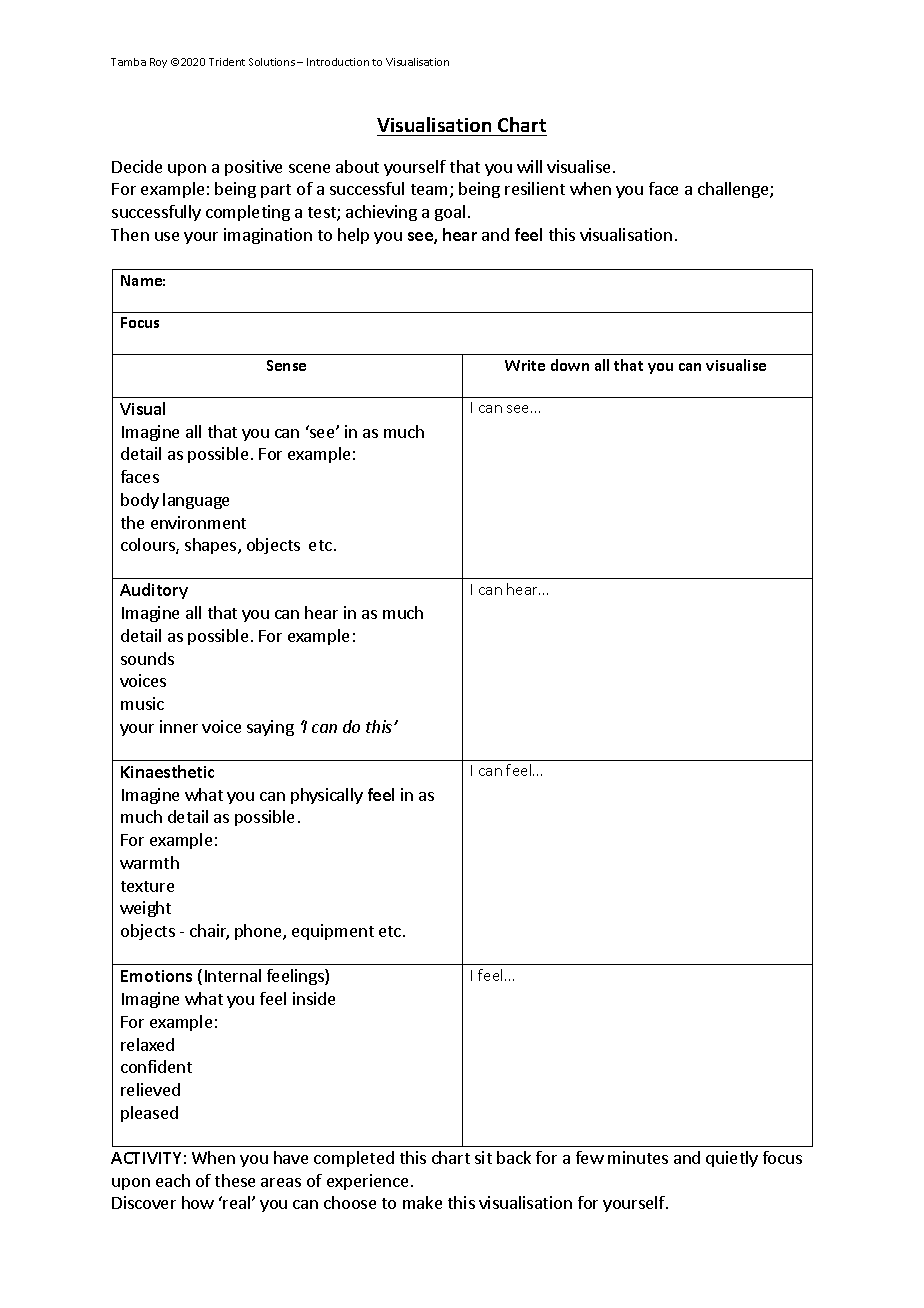  I want to click on Write, so click(525, 365).
